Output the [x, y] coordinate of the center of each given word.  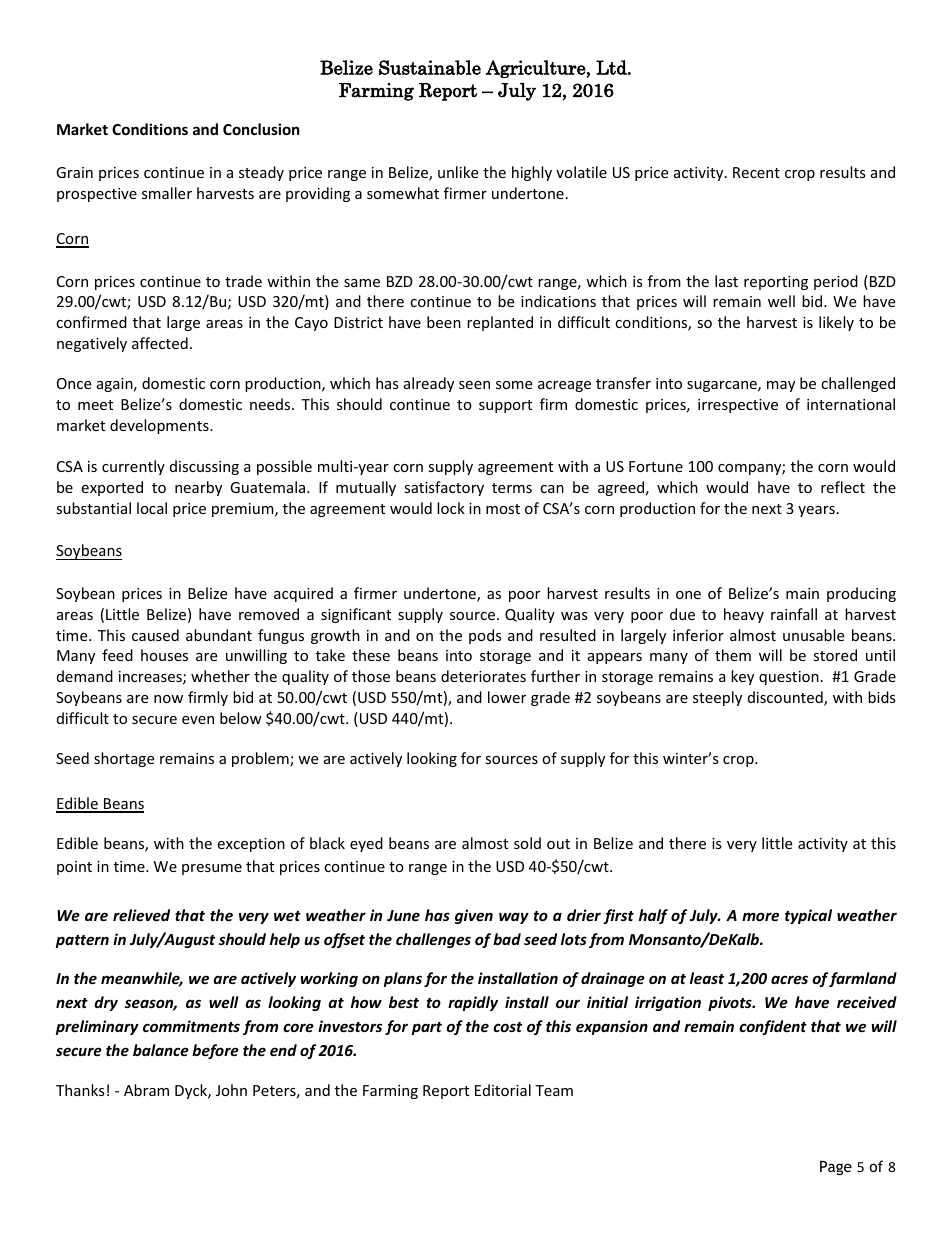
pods [485, 636]
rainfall [794, 614]
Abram [146, 1090]
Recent [756, 172]
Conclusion [261, 129]
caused [155, 635]
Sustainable [430, 67]
